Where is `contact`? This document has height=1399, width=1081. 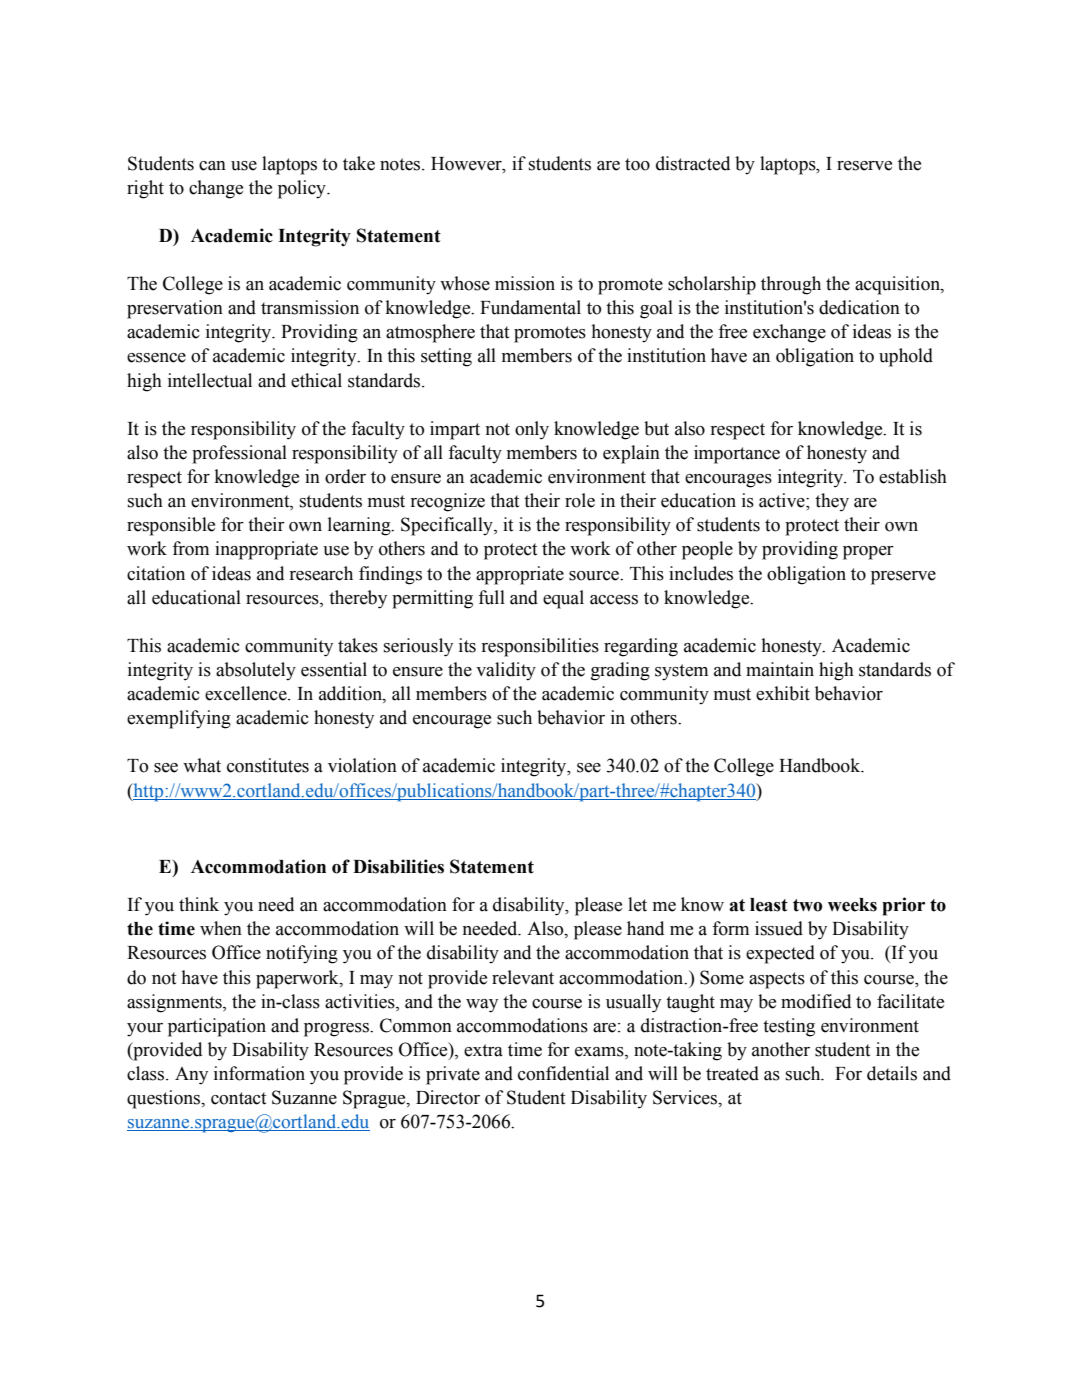 contact is located at coordinates (238, 1098).
